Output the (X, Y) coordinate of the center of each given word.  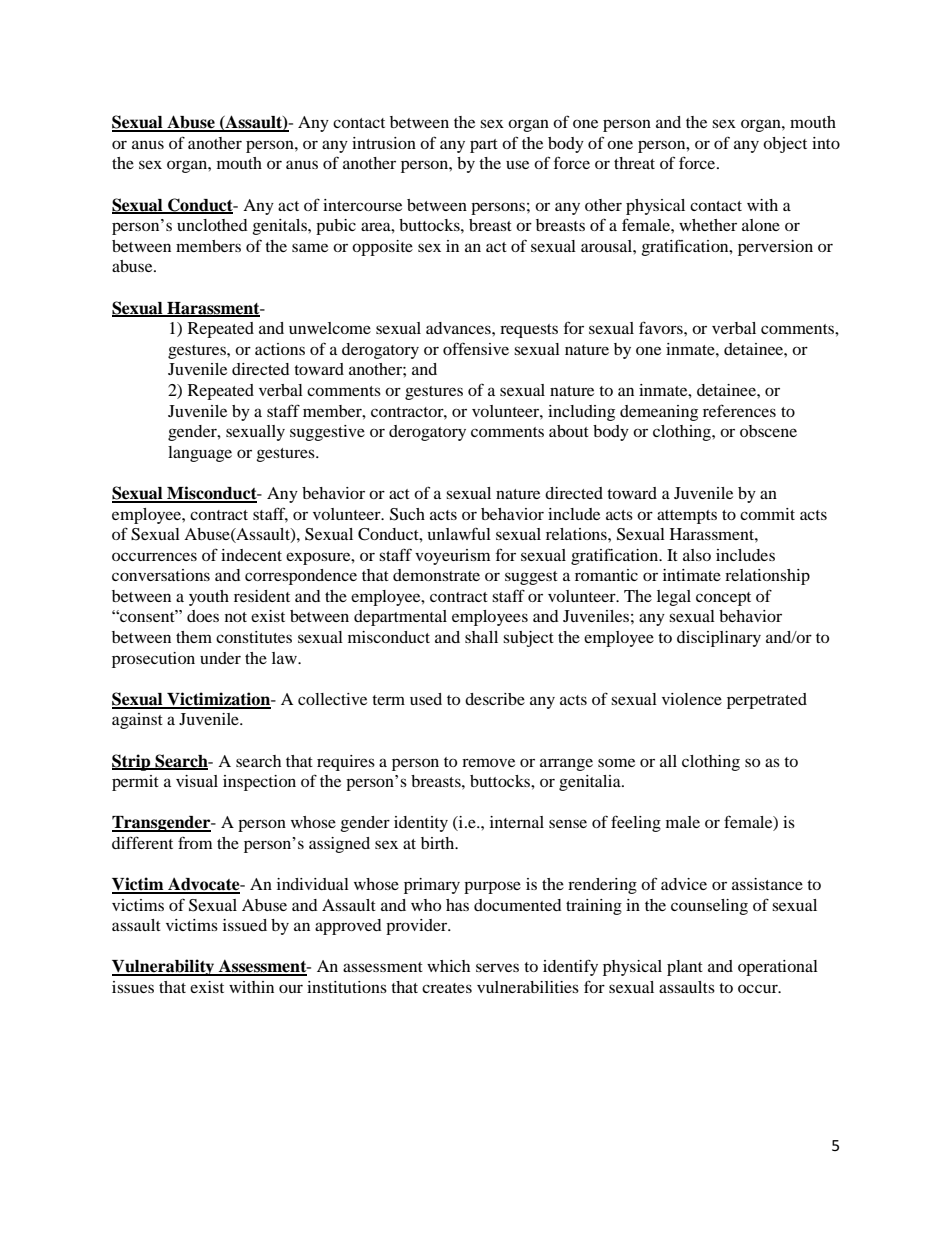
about (569, 431)
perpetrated (767, 701)
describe (495, 699)
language (200, 454)
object (785, 145)
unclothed (212, 225)
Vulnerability (164, 967)
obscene (768, 431)
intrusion (384, 143)
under (220, 658)
